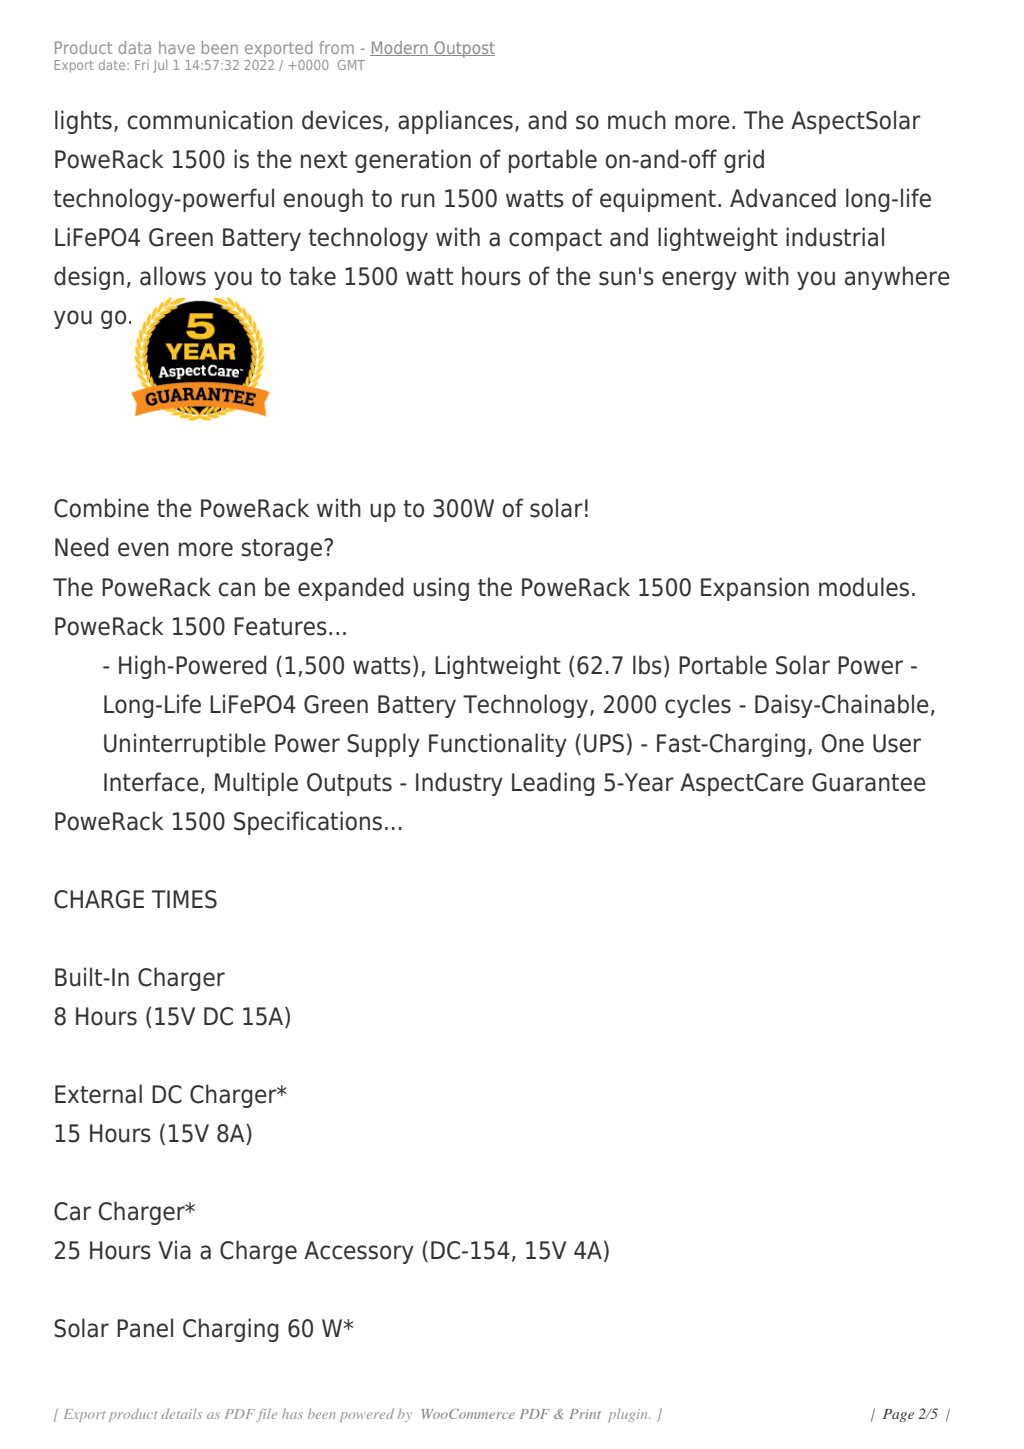 The width and height of the screenshot is (1024, 1449). I want to click on using, so click(441, 589).
